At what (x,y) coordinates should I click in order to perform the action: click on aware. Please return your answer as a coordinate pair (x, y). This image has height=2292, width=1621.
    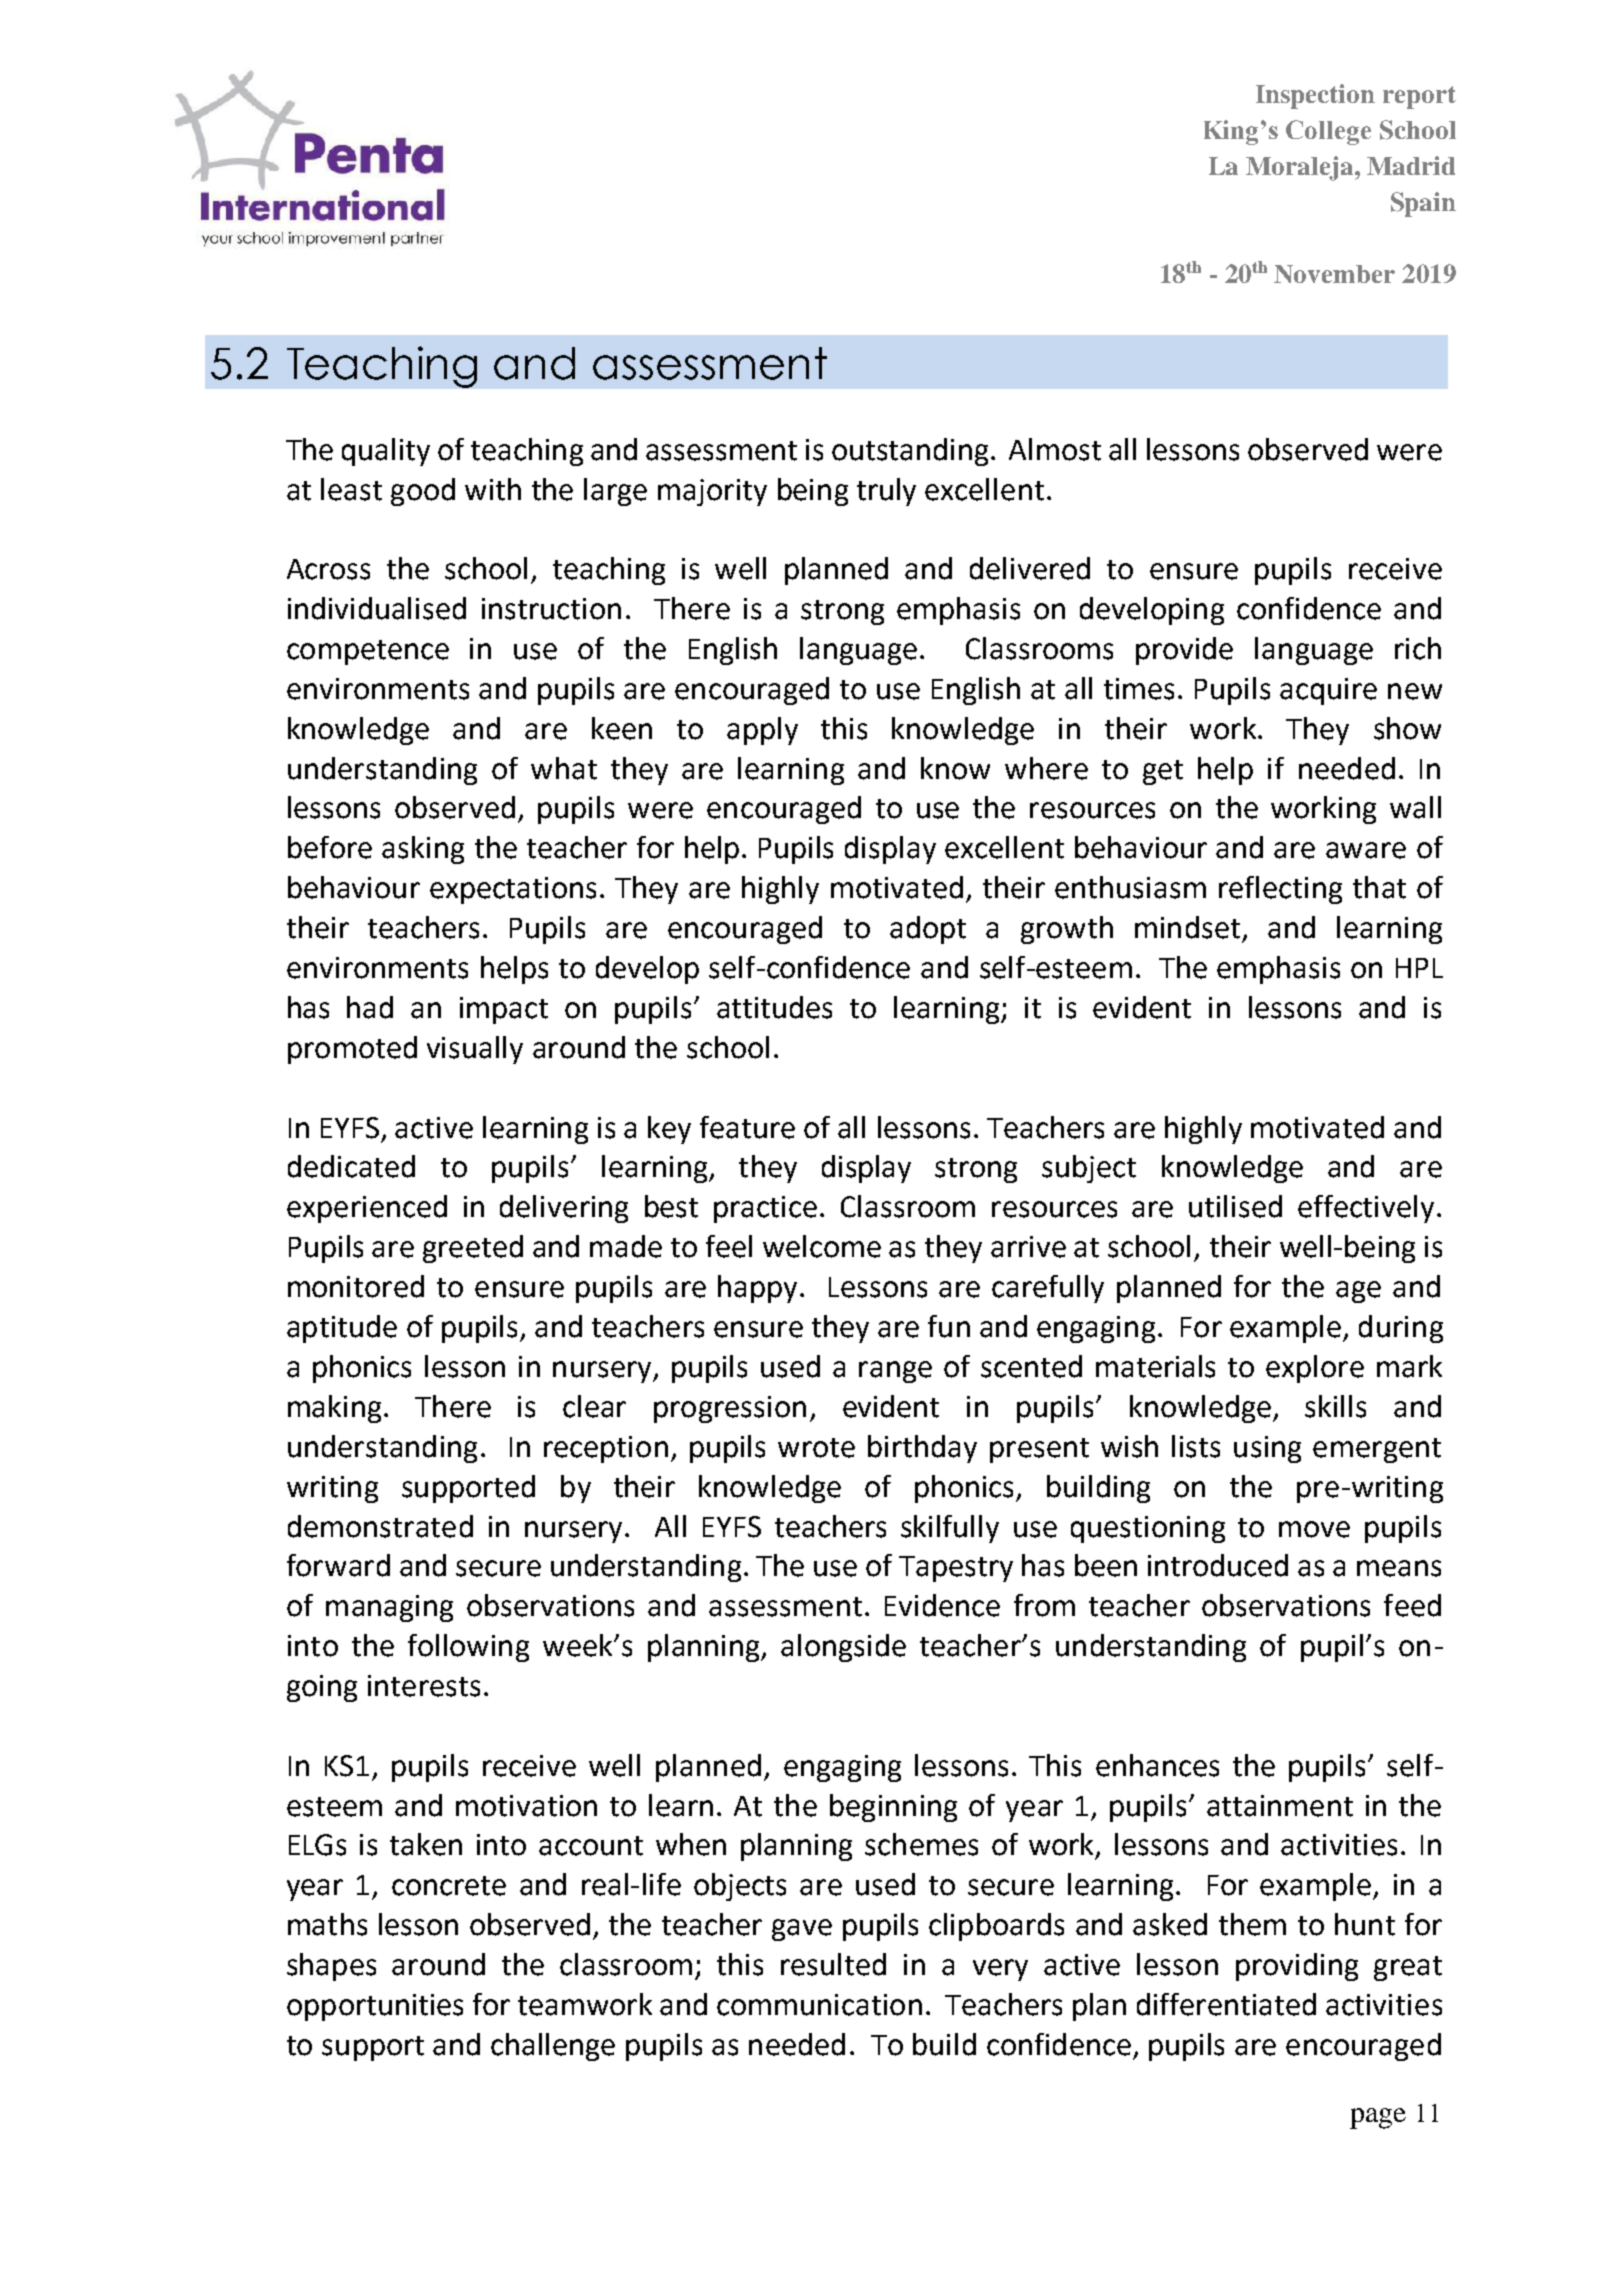
    Looking at the image, I should click on (1366, 850).
